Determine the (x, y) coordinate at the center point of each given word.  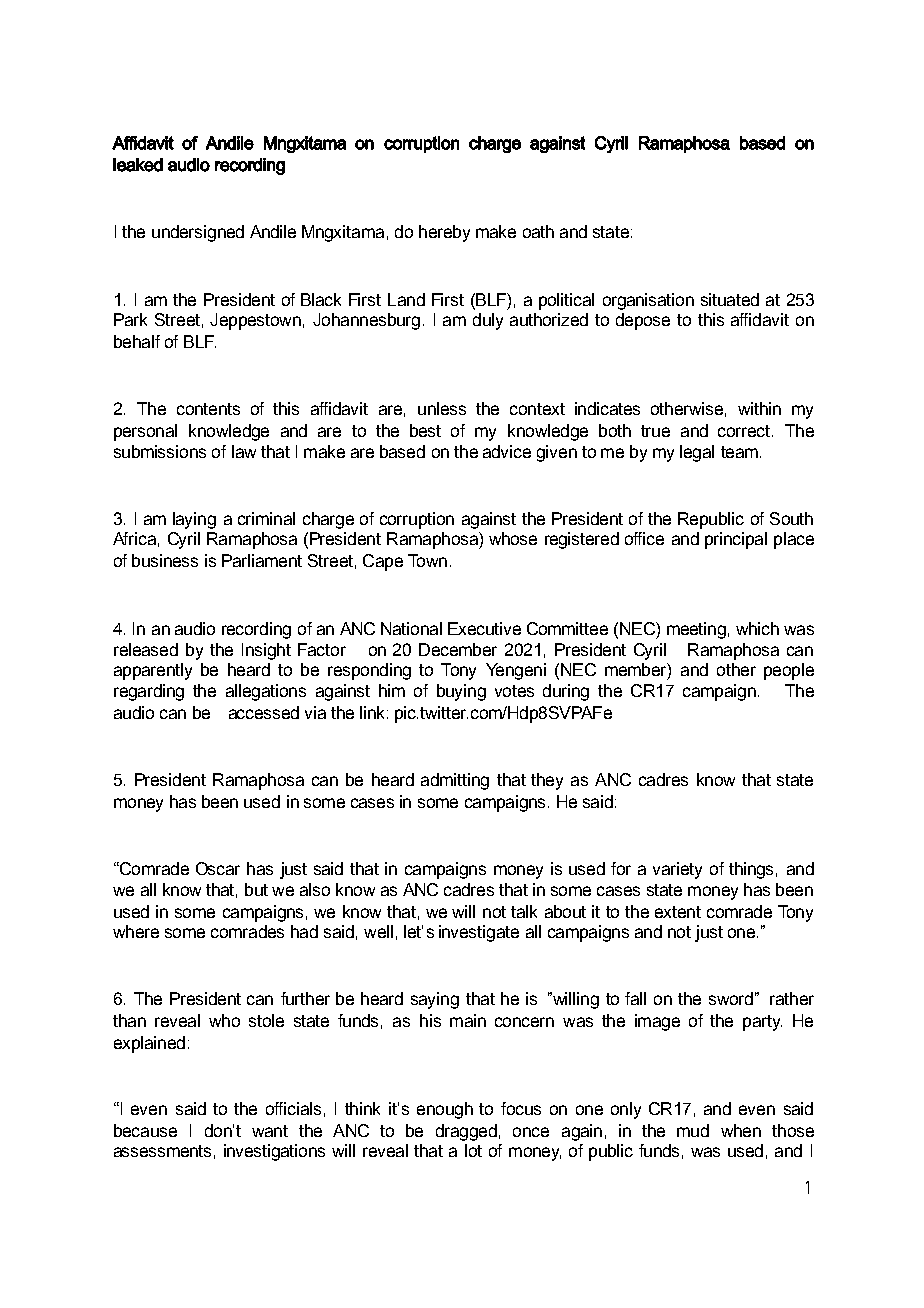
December (458, 649)
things (751, 870)
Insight (266, 651)
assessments (162, 1151)
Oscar (218, 868)
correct (744, 431)
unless (442, 408)
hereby (444, 233)
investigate (479, 933)
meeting (696, 630)
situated (730, 299)
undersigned (198, 233)
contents (208, 409)
